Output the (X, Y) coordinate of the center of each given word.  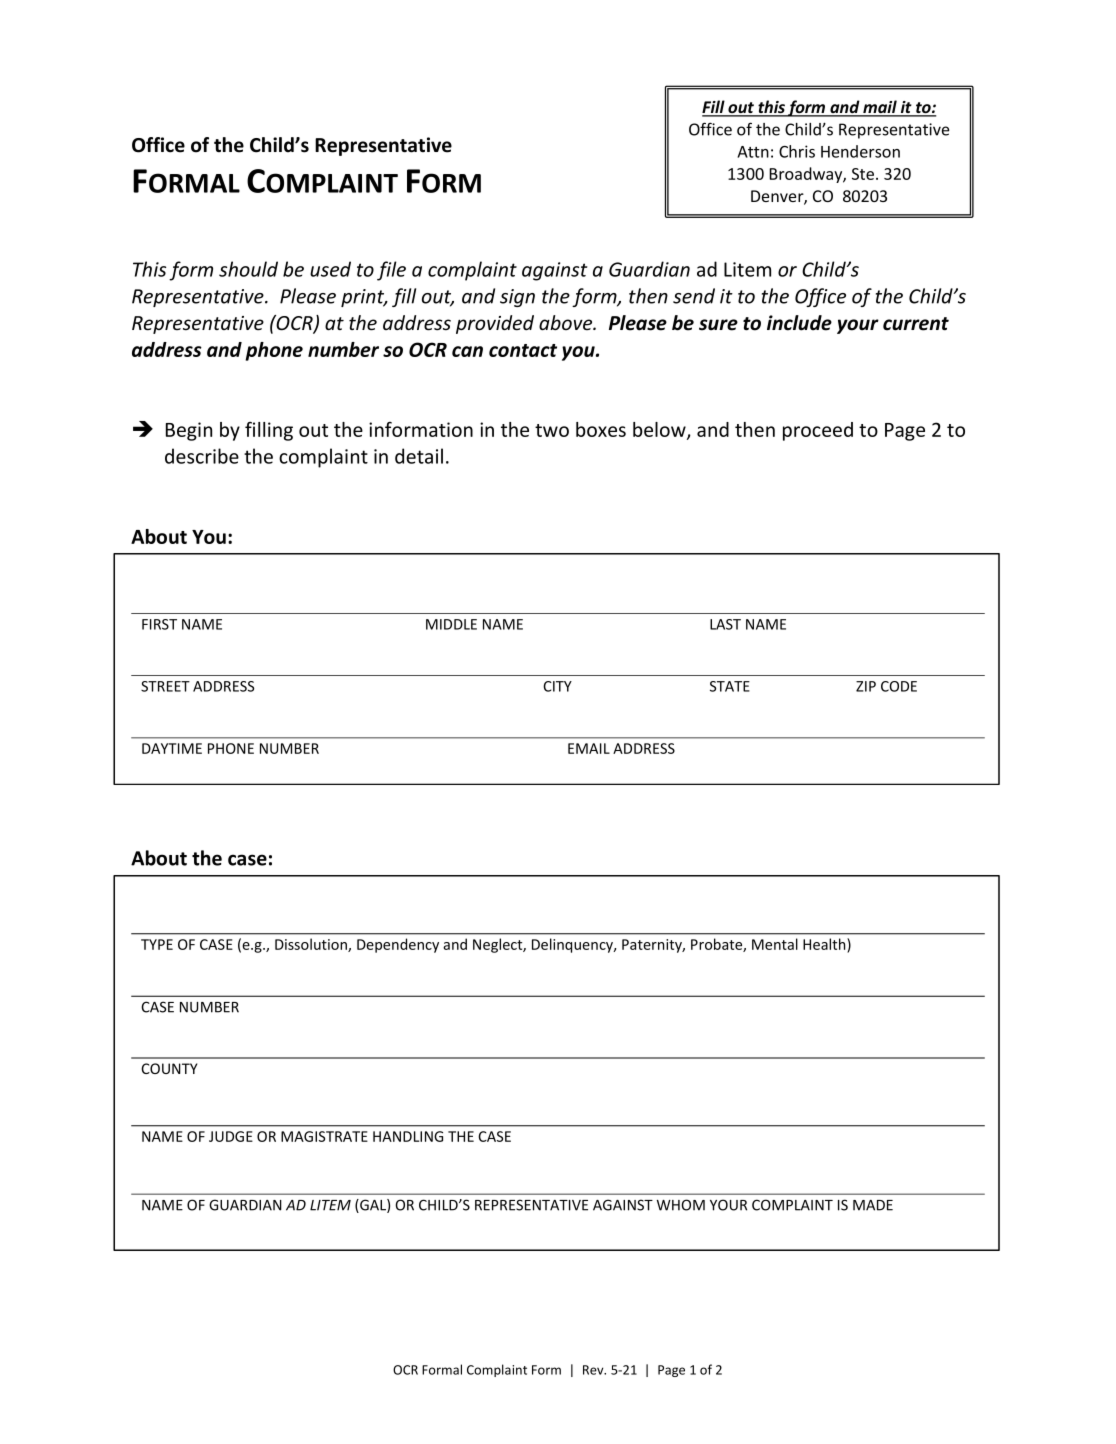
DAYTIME (172, 748)
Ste (864, 174)
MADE (873, 1205)
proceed (818, 431)
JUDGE (231, 1136)
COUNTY (169, 1068)
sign (517, 298)
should (248, 269)
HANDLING (408, 1136)
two (552, 430)
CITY (557, 686)
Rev (594, 1370)
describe (202, 456)
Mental (775, 944)
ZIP (866, 686)
